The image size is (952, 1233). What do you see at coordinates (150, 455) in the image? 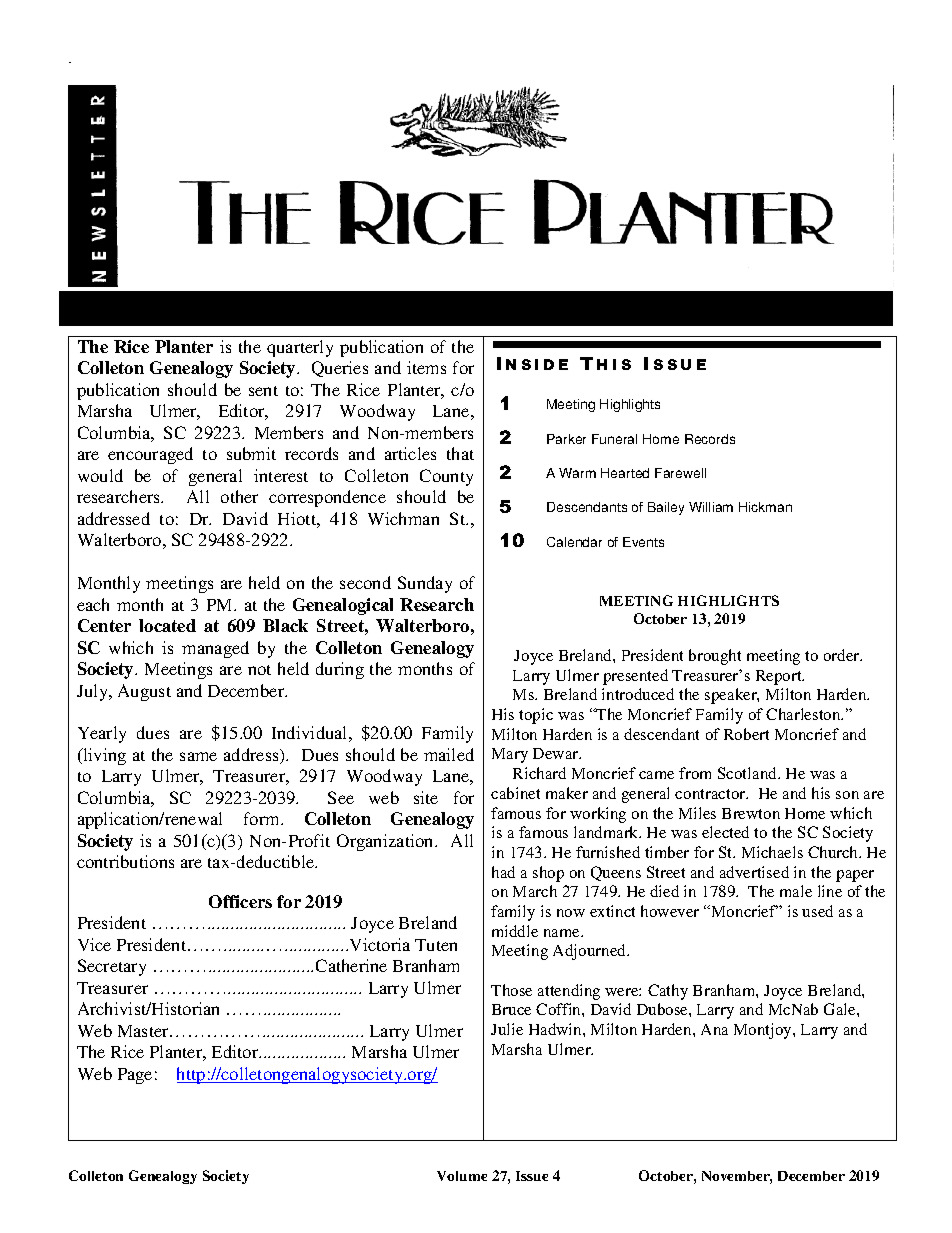
I see `encouraged` at bounding box center [150, 455].
